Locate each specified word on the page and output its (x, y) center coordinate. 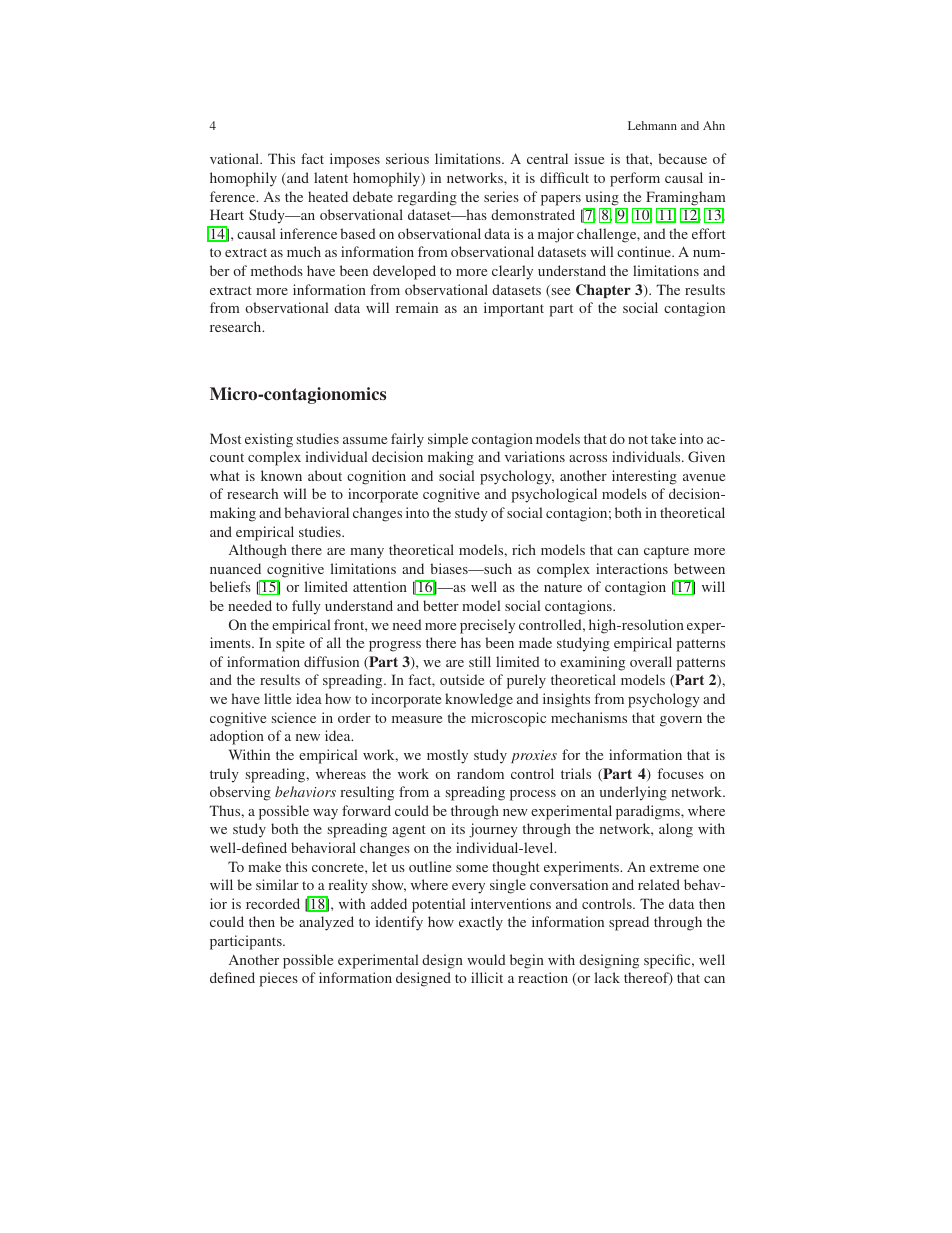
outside (462, 679)
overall (651, 661)
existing (269, 440)
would (486, 959)
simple (448, 440)
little (277, 698)
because (682, 158)
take (663, 438)
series (501, 196)
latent (331, 177)
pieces (278, 979)
